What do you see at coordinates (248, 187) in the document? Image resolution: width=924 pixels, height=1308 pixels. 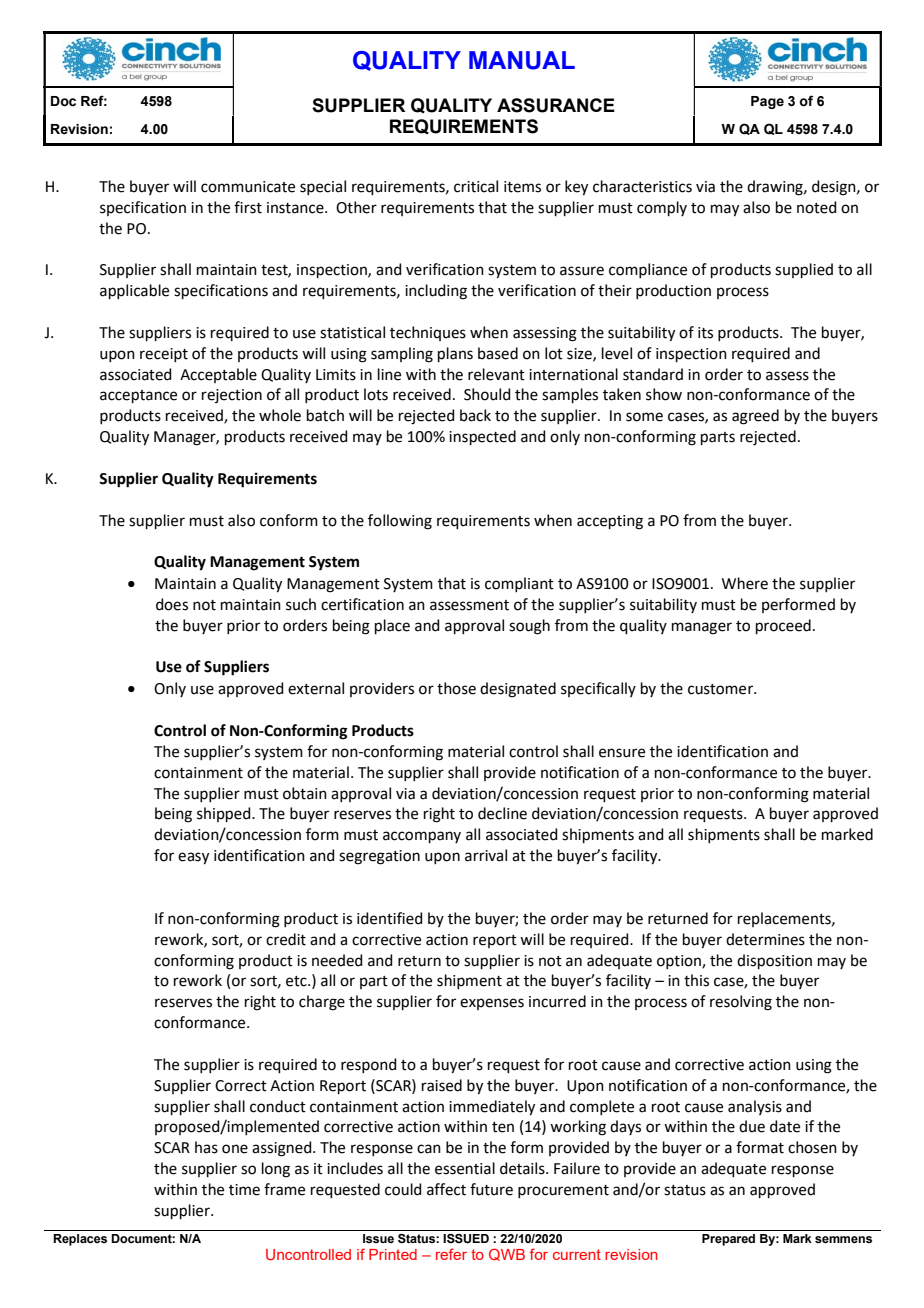 I see `communicate` at bounding box center [248, 187].
